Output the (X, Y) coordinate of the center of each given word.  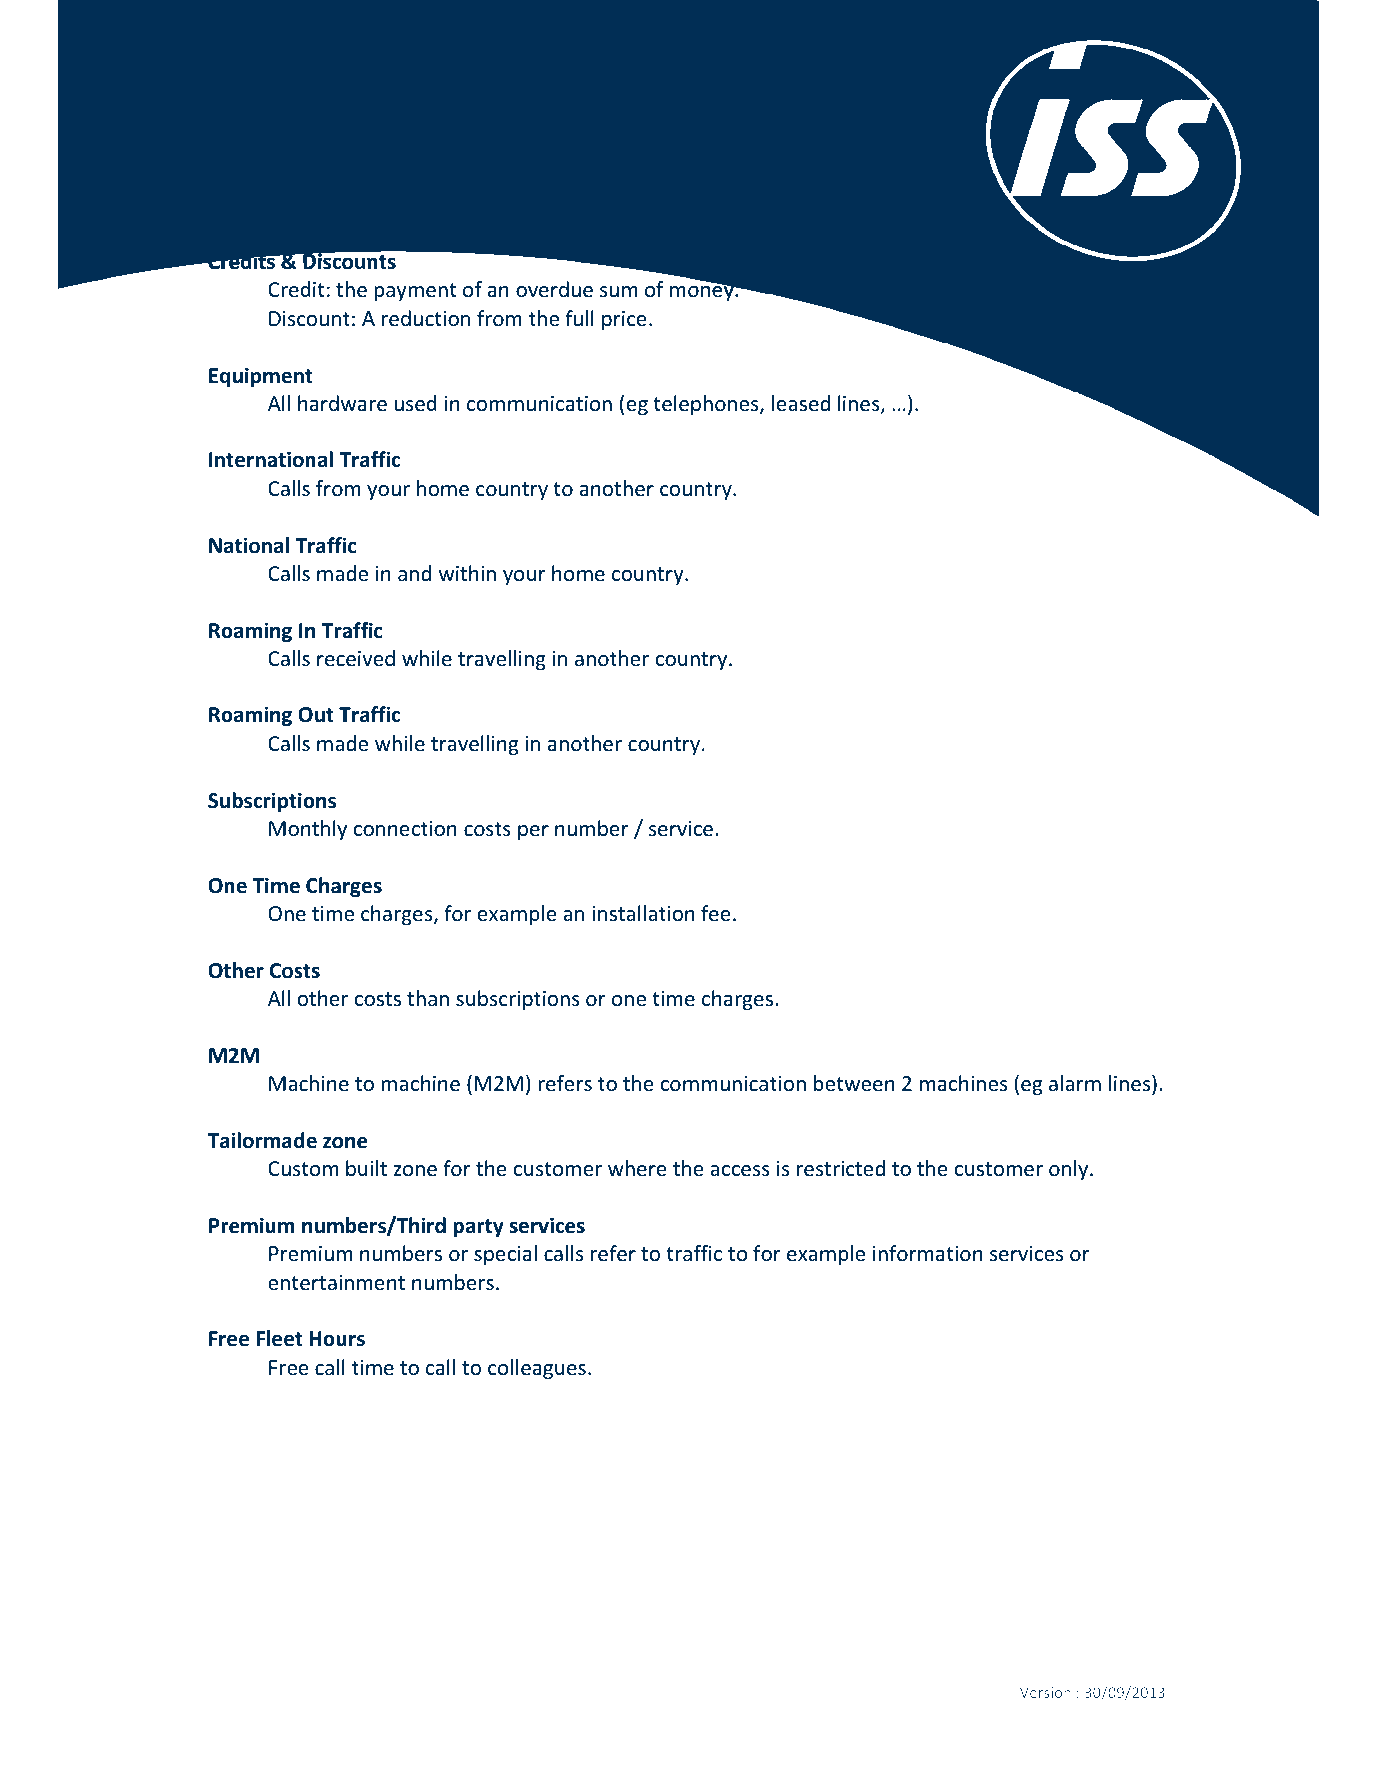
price (624, 320)
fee (716, 913)
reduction (426, 318)
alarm (1075, 1083)
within (467, 573)
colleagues (537, 1369)
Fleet (279, 1338)
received (356, 658)
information (928, 1253)
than (428, 998)
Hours (337, 1339)
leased (801, 403)
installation (644, 913)
